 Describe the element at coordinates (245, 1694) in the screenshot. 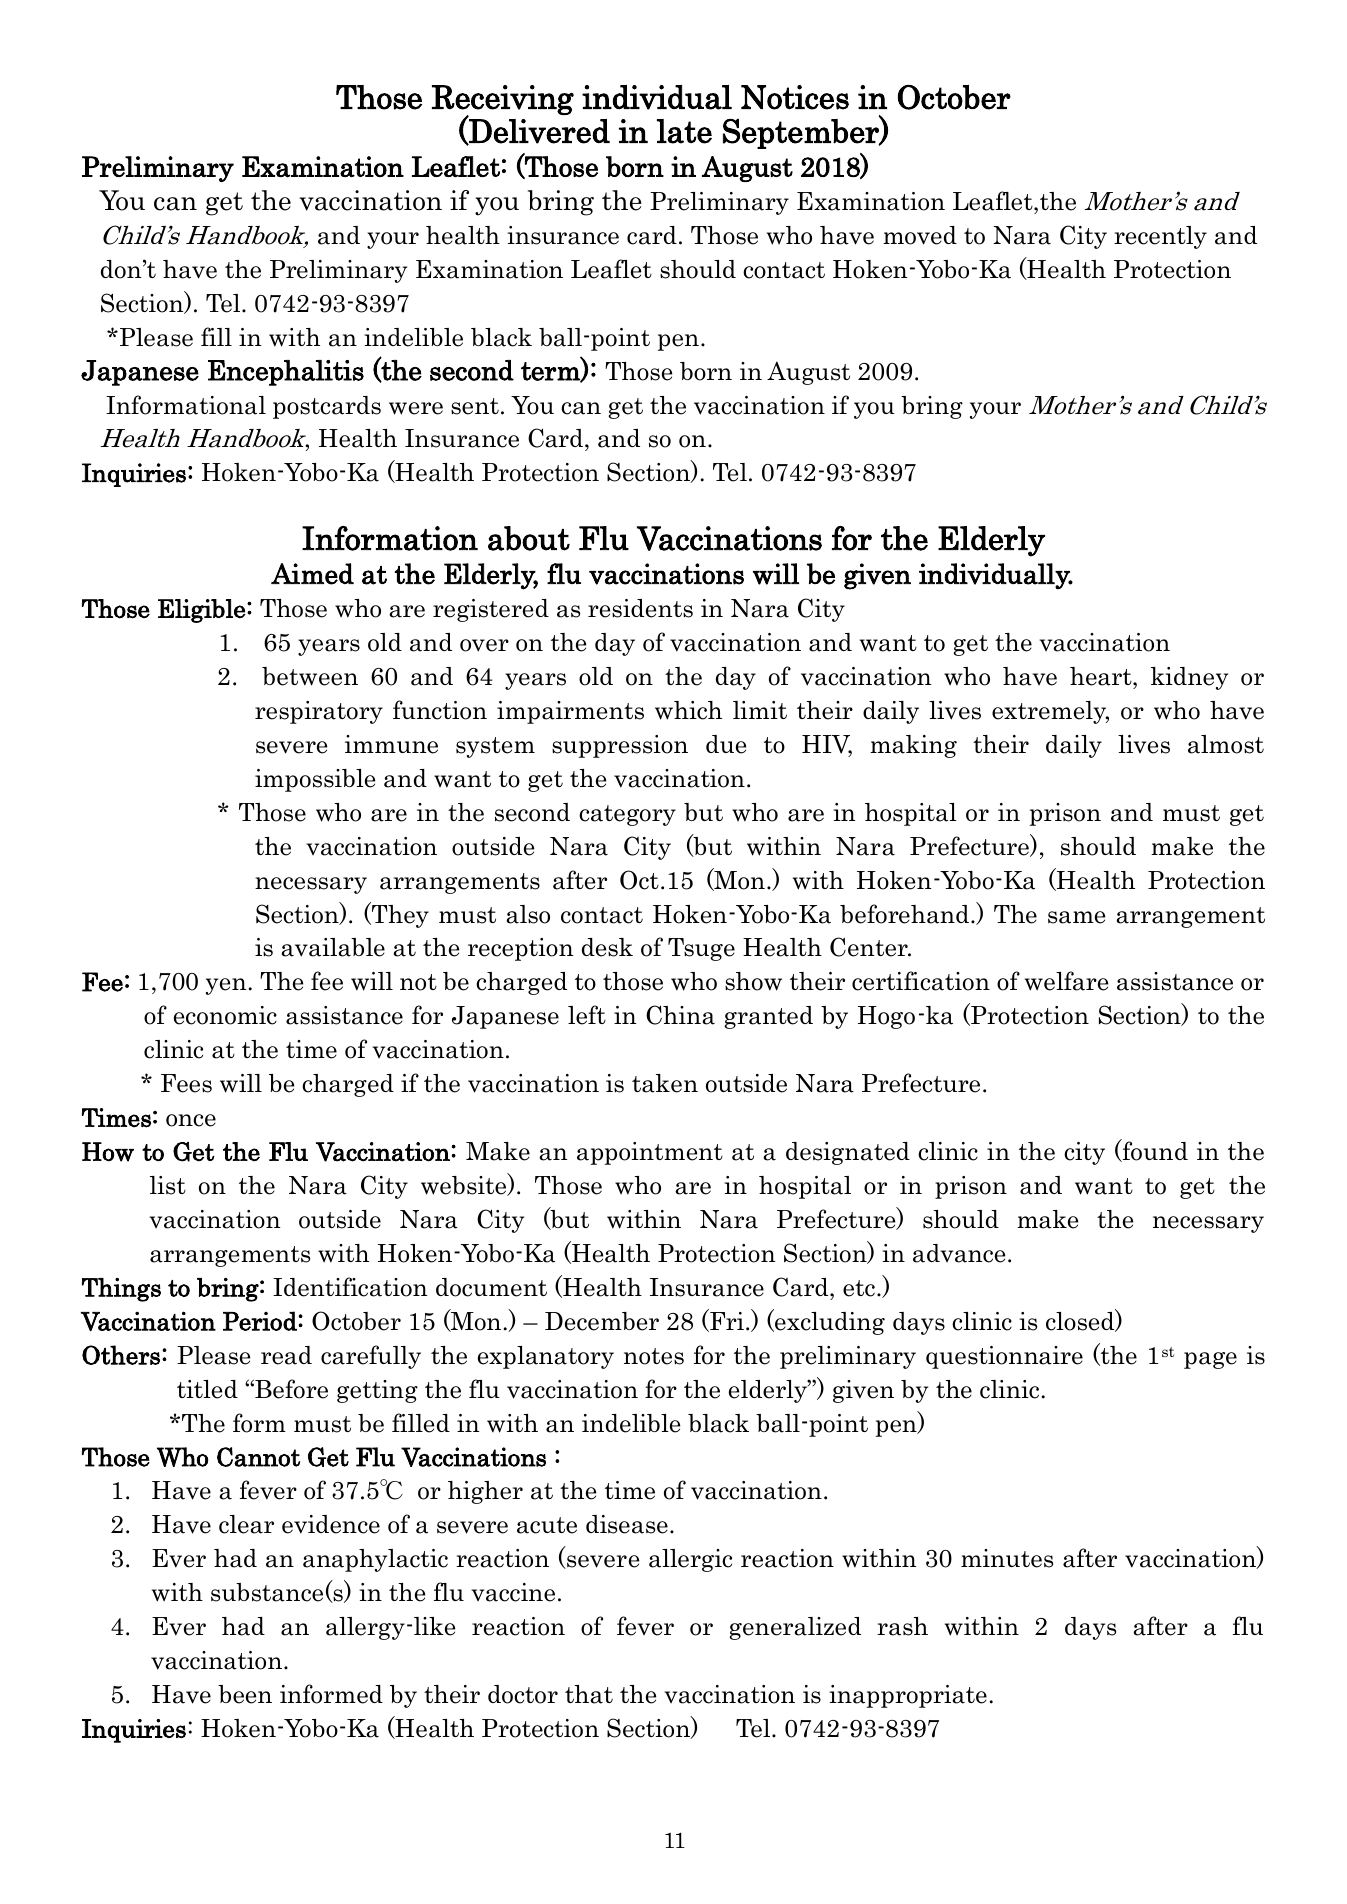

I see `been` at that location.
